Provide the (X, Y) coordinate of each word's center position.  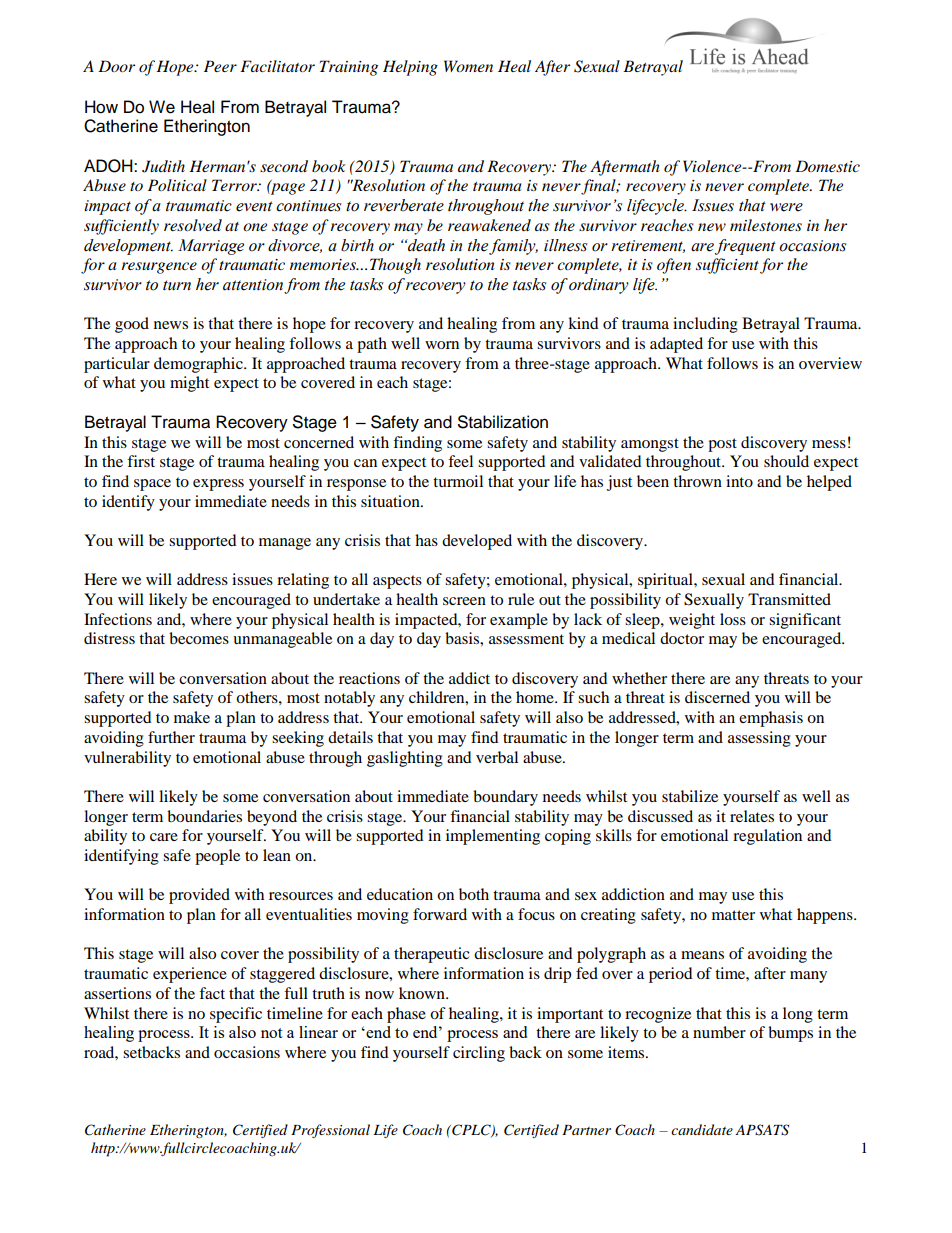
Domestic (827, 166)
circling (479, 1054)
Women (468, 66)
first (141, 461)
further (171, 737)
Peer (220, 66)
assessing (759, 739)
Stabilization (503, 422)
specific (236, 1015)
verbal (497, 757)
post (722, 445)
